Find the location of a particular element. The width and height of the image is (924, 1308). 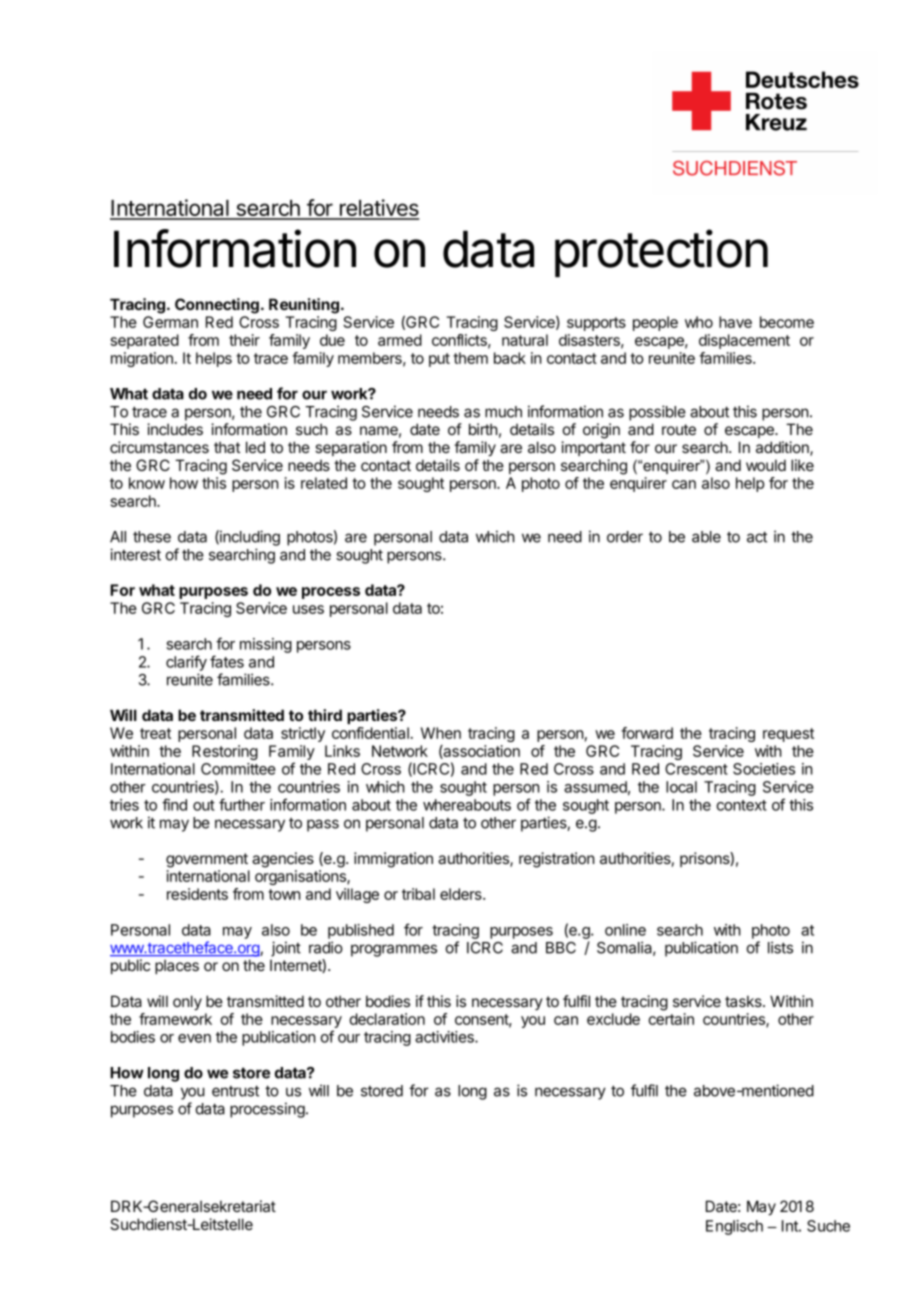

elders is located at coordinates (462, 894).
